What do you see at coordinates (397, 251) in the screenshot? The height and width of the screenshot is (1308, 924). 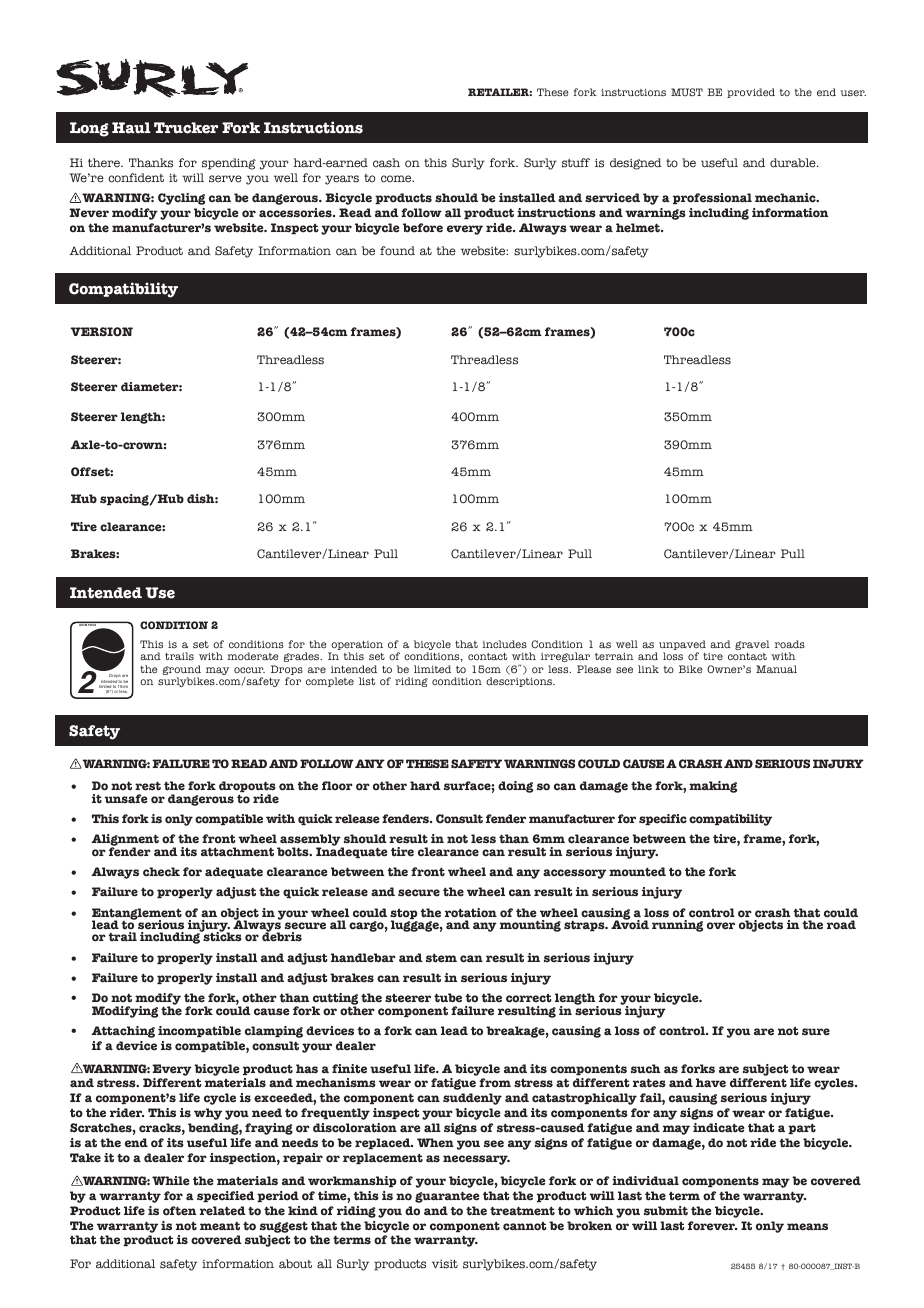 I see `found` at bounding box center [397, 251].
